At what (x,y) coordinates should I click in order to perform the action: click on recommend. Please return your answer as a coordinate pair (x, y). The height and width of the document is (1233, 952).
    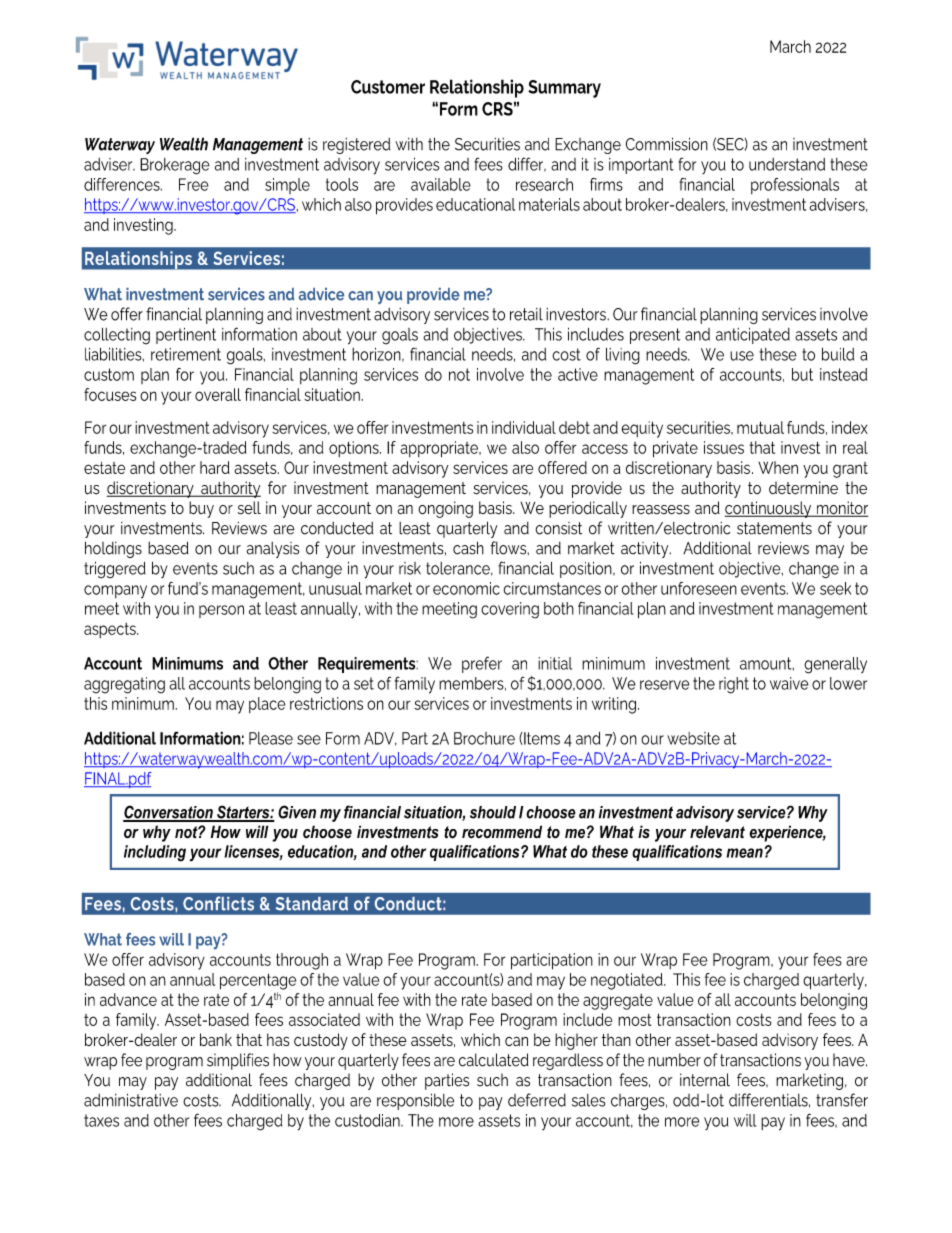
    Looking at the image, I should click on (502, 832).
